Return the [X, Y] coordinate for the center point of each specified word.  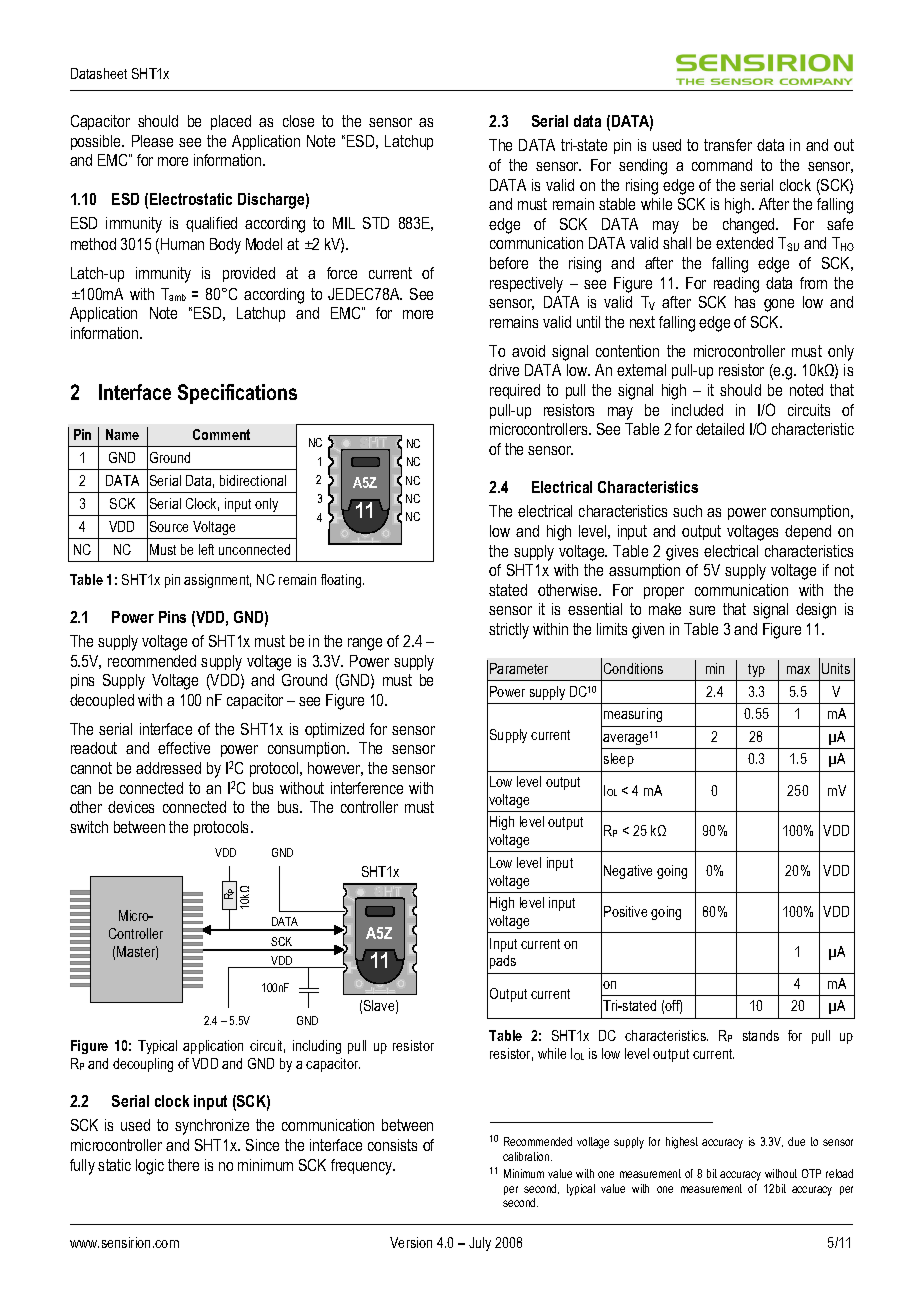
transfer [728, 145]
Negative [628, 872]
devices [131, 807]
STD [376, 223]
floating [342, 581]
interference [367, 788]
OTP [811, 1173]
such [687, 511]
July [480, 1244]
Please [152, 141]
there [183, 1165]
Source [169, 526]
